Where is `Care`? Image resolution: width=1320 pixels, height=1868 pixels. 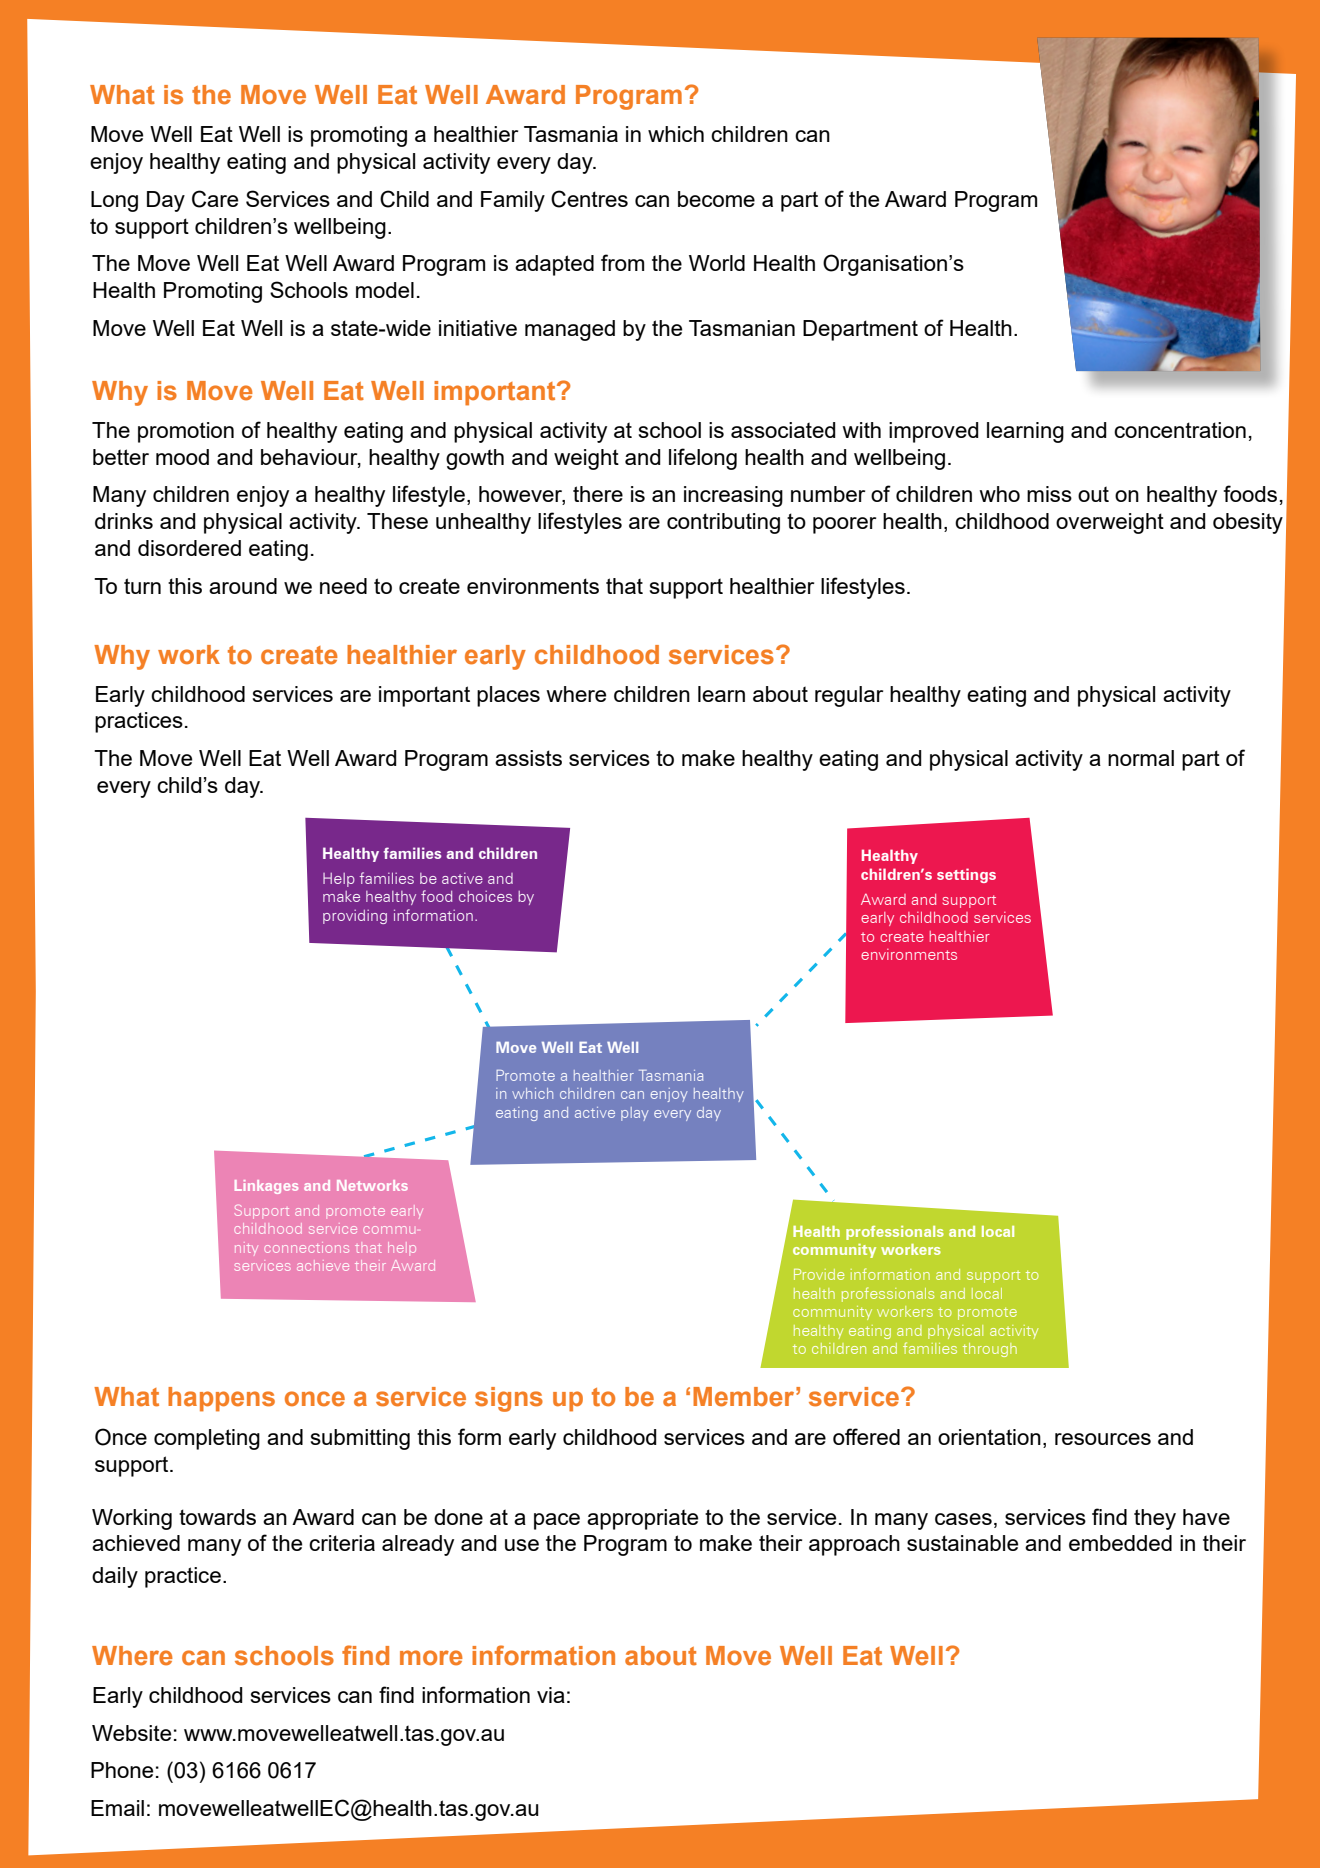
Care is located at coordinates (215, 199).
